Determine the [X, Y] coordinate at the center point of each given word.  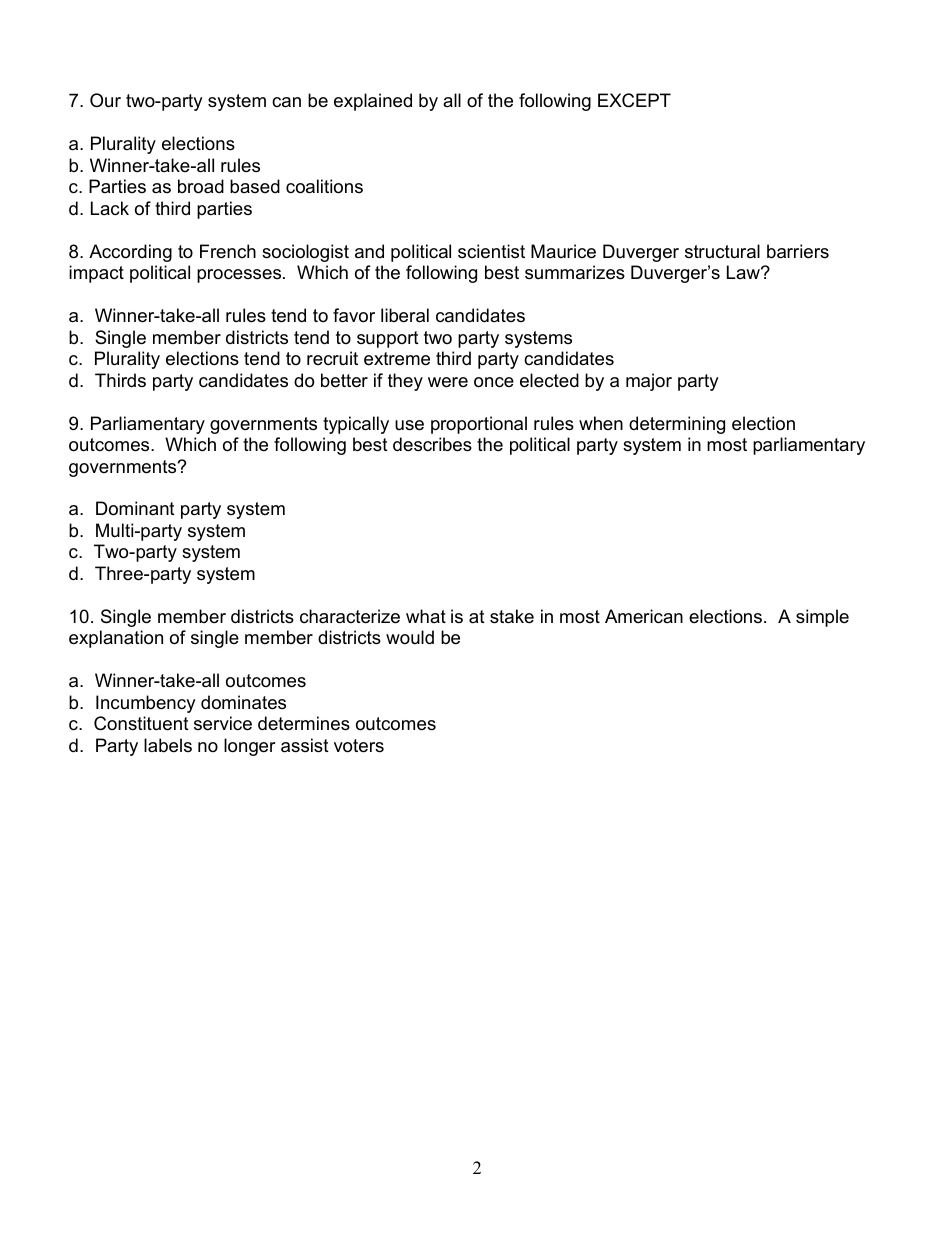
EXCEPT [634, 100]
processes [240, 276]
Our [105, 100]
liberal [405, 315]
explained [373, 102]
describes [432, 444]
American [644, 616]
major [649, 382]
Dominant [135, 508]
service [223, 723]
